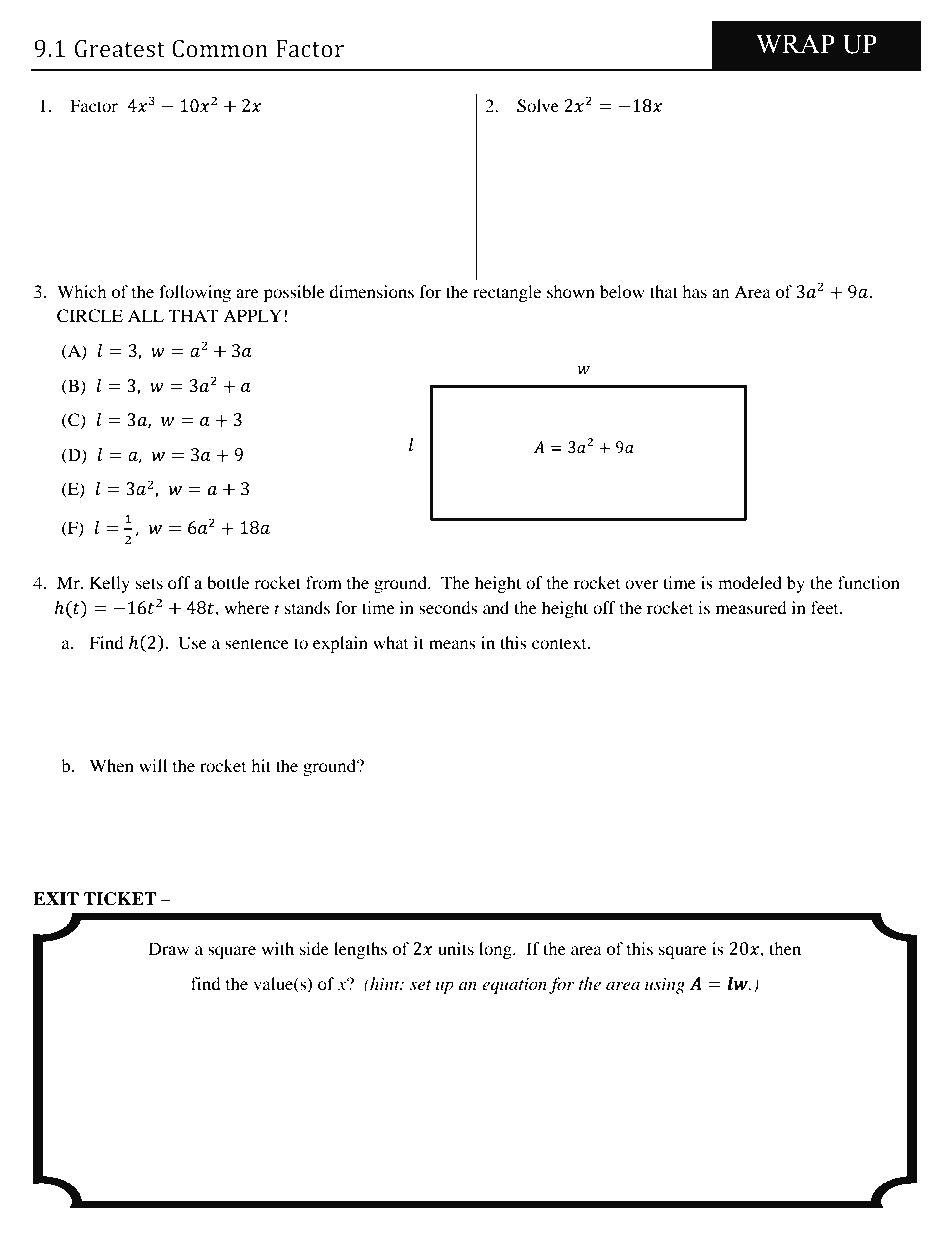 Image resolution: width=952 pixels, height=1233 pixels. I want to click on Draw, so click(169, 948).
